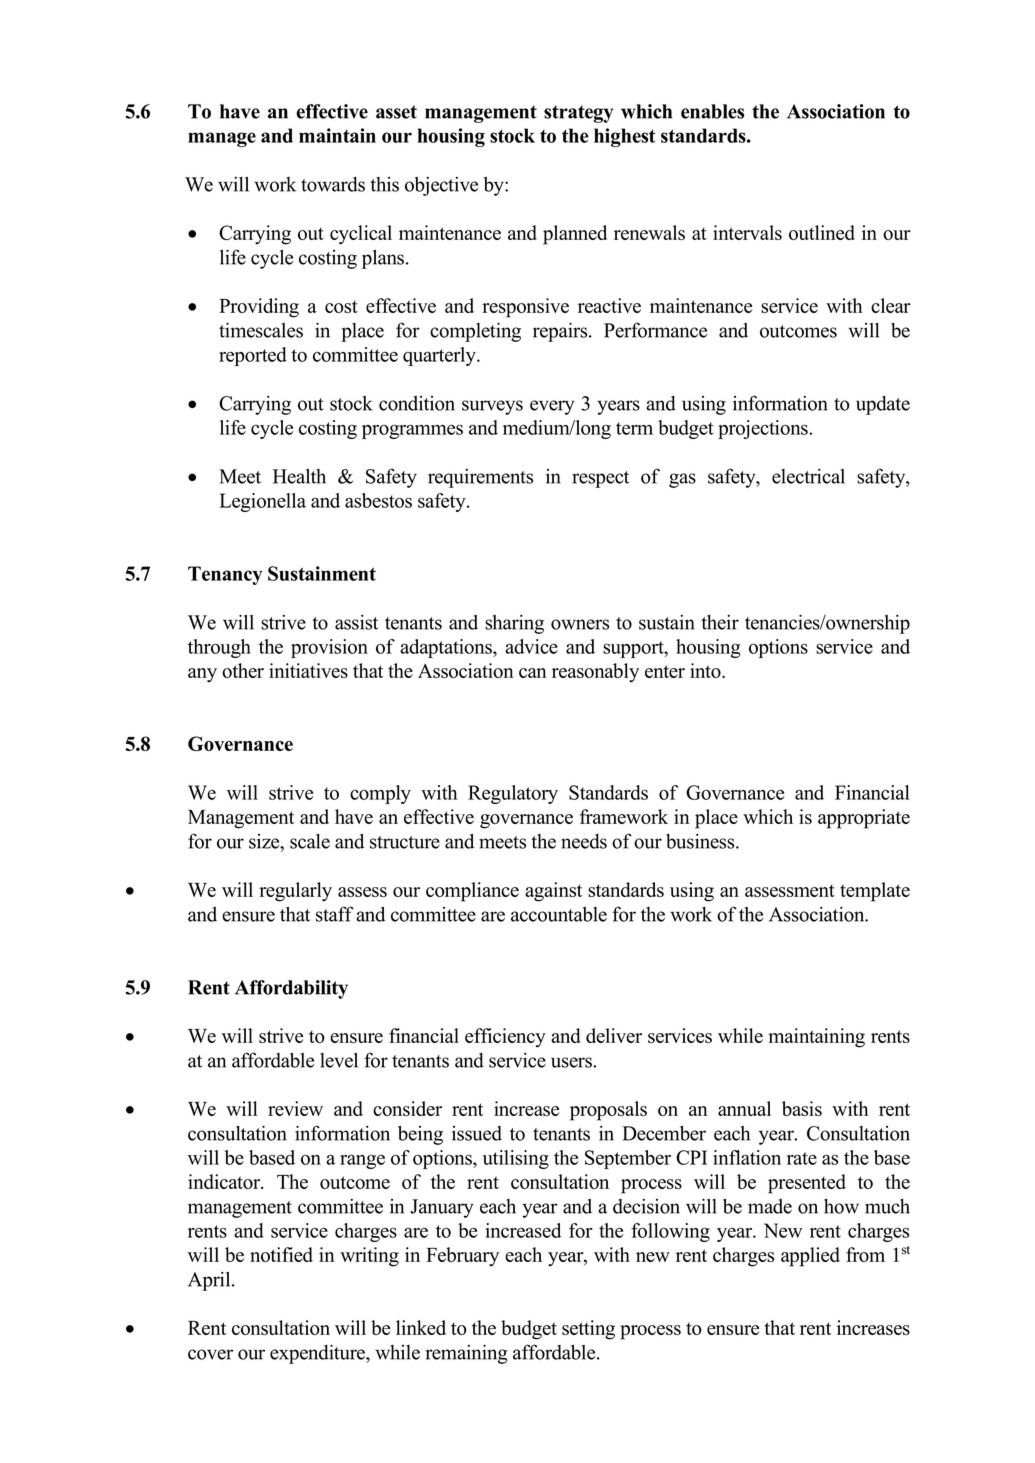 The image size is (1035, 1463). I want to click on appropriate, so click(864, 819).
